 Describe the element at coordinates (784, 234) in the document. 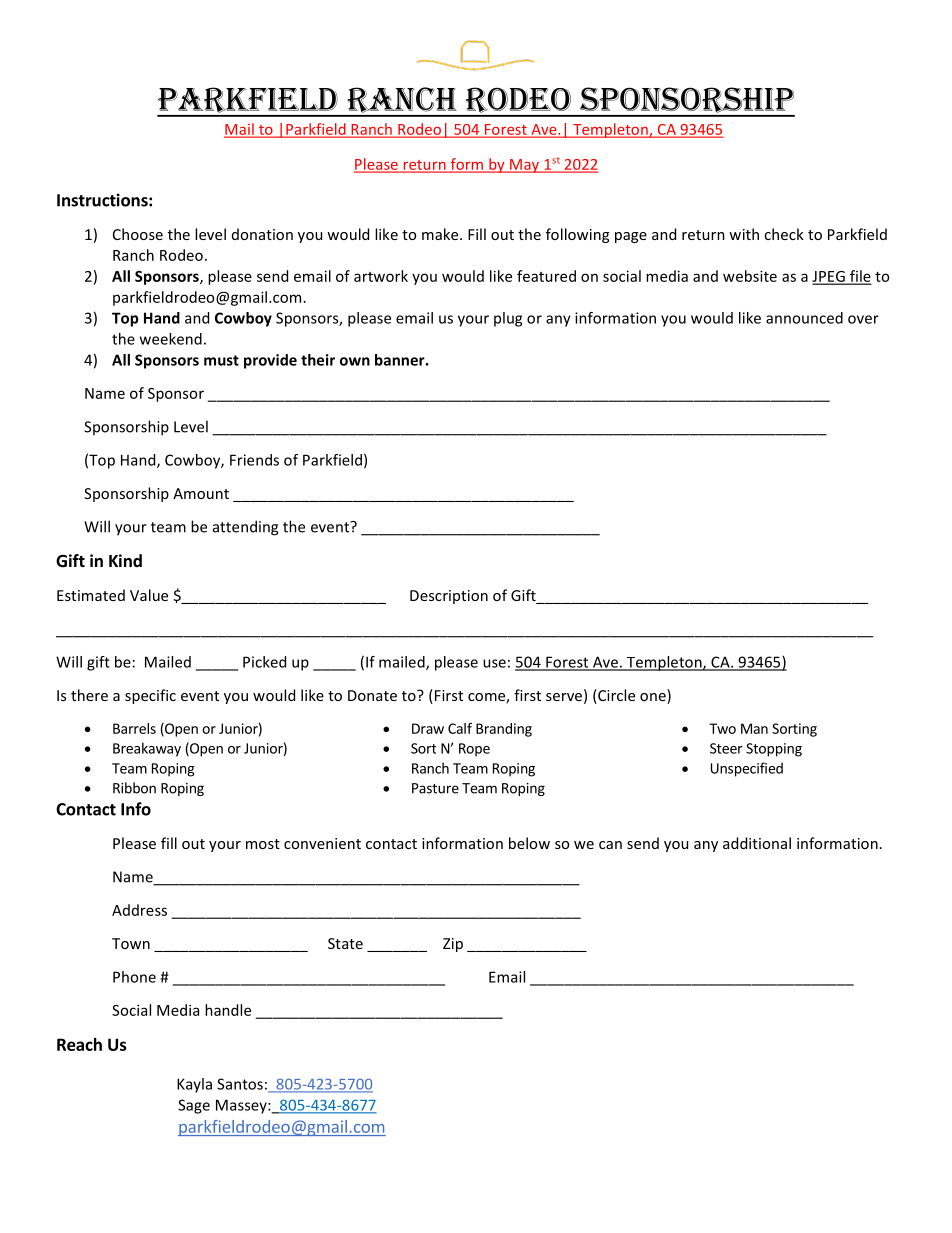

I see `check` at that location.
